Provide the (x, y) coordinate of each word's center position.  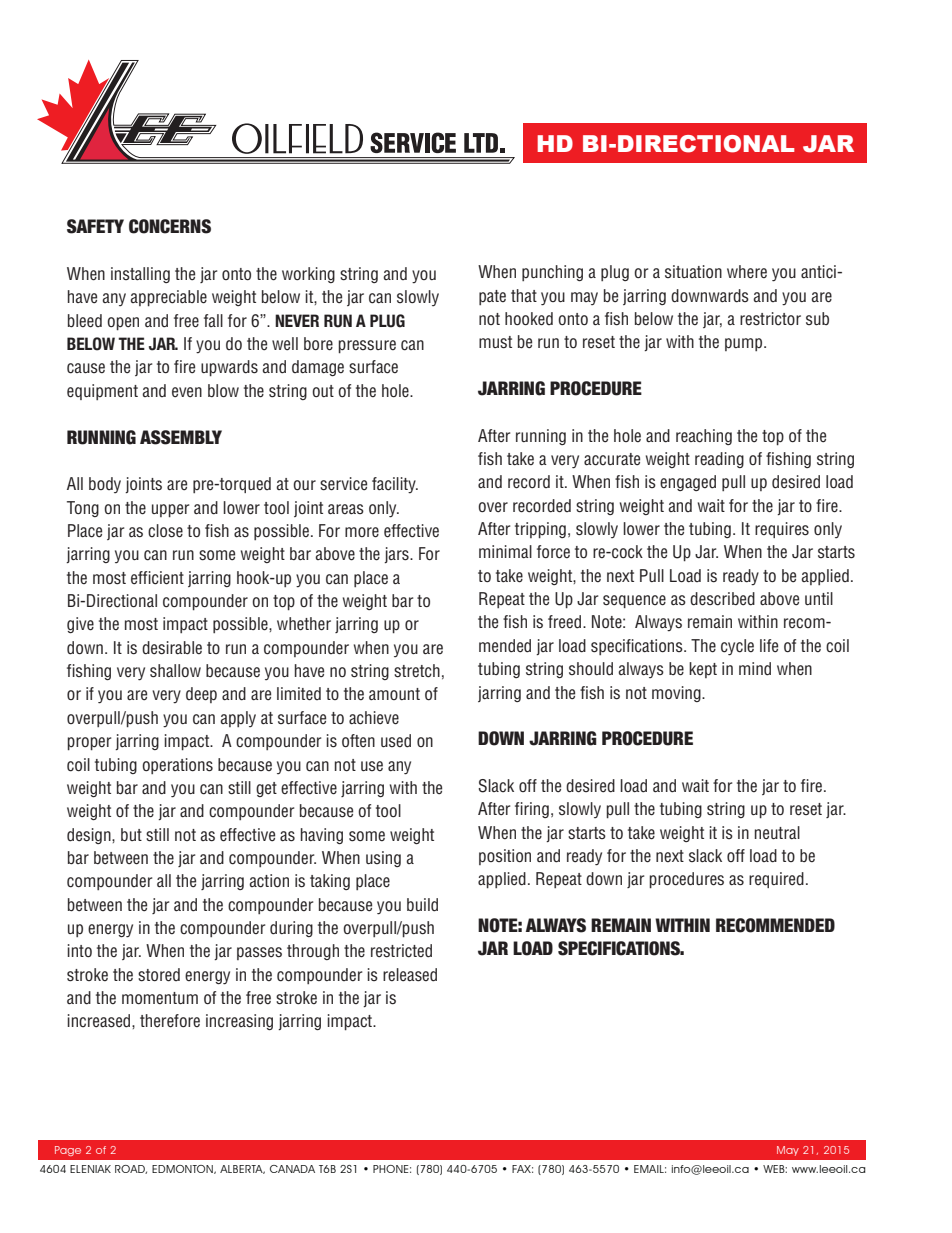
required (776, 880)
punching (552, 273)
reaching (704, 437)
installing (140, 275)
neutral (777, 833)
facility (395, 485)
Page (68, 1151)
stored (159, 975)
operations (177, 766)
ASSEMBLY (181, 437)
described (722, 599)
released (410, 975)
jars (397, 555)
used (396, 741)
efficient (157, 578)
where (747, 272)
